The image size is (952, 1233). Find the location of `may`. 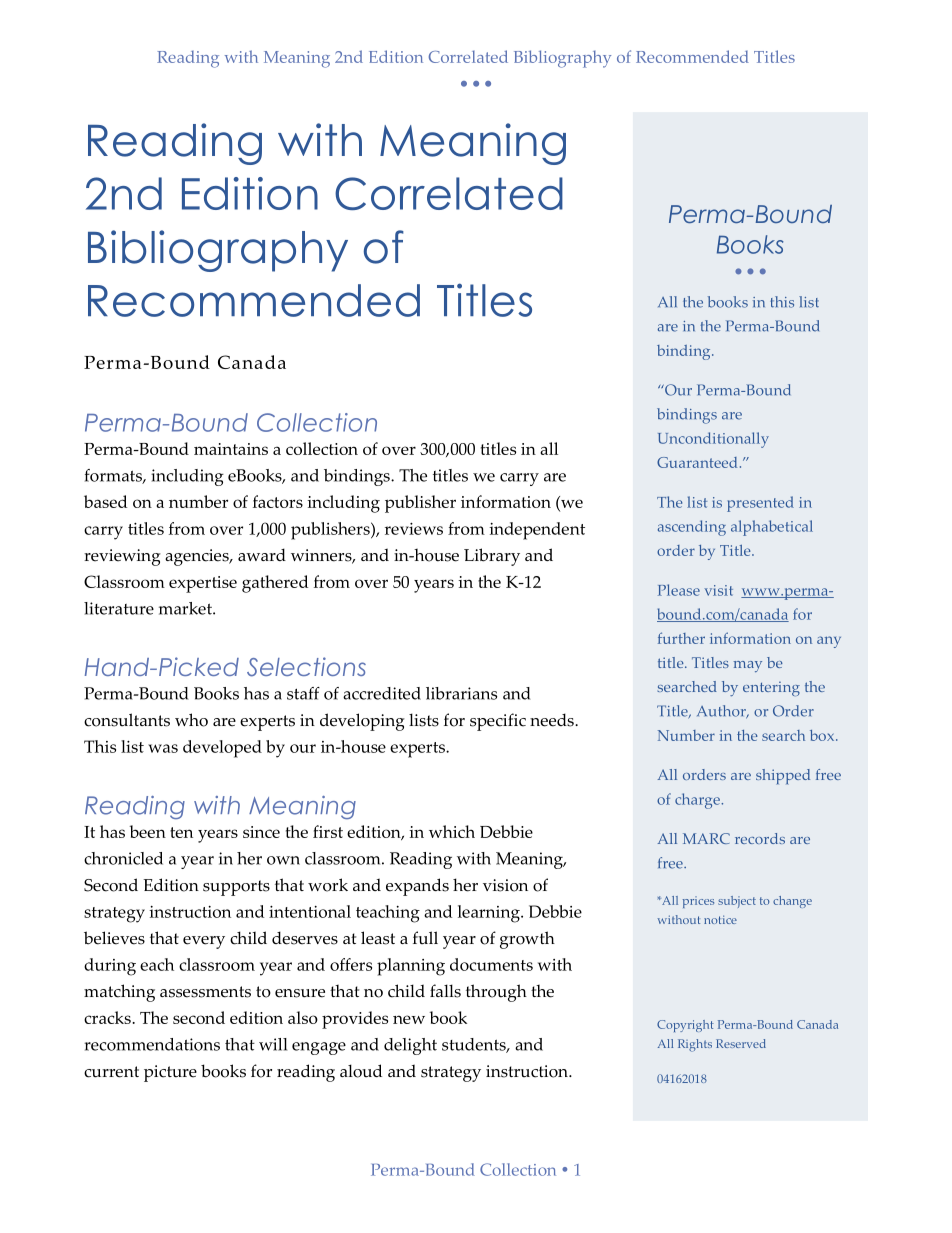

may is located at coordinates (747, 666).
